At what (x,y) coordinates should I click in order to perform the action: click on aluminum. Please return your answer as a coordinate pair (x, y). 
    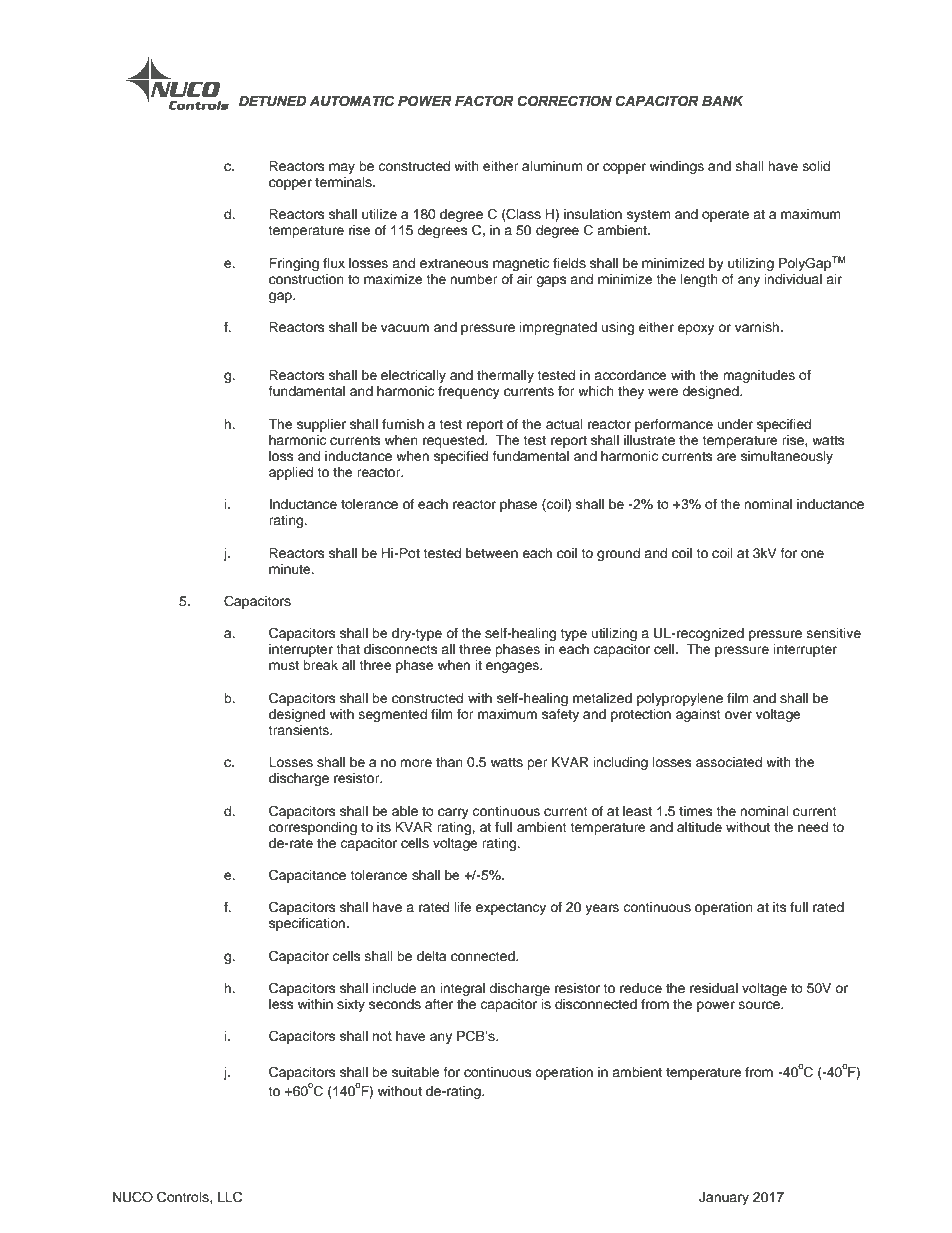
    Looking at the image, I should click on (552, 166).
